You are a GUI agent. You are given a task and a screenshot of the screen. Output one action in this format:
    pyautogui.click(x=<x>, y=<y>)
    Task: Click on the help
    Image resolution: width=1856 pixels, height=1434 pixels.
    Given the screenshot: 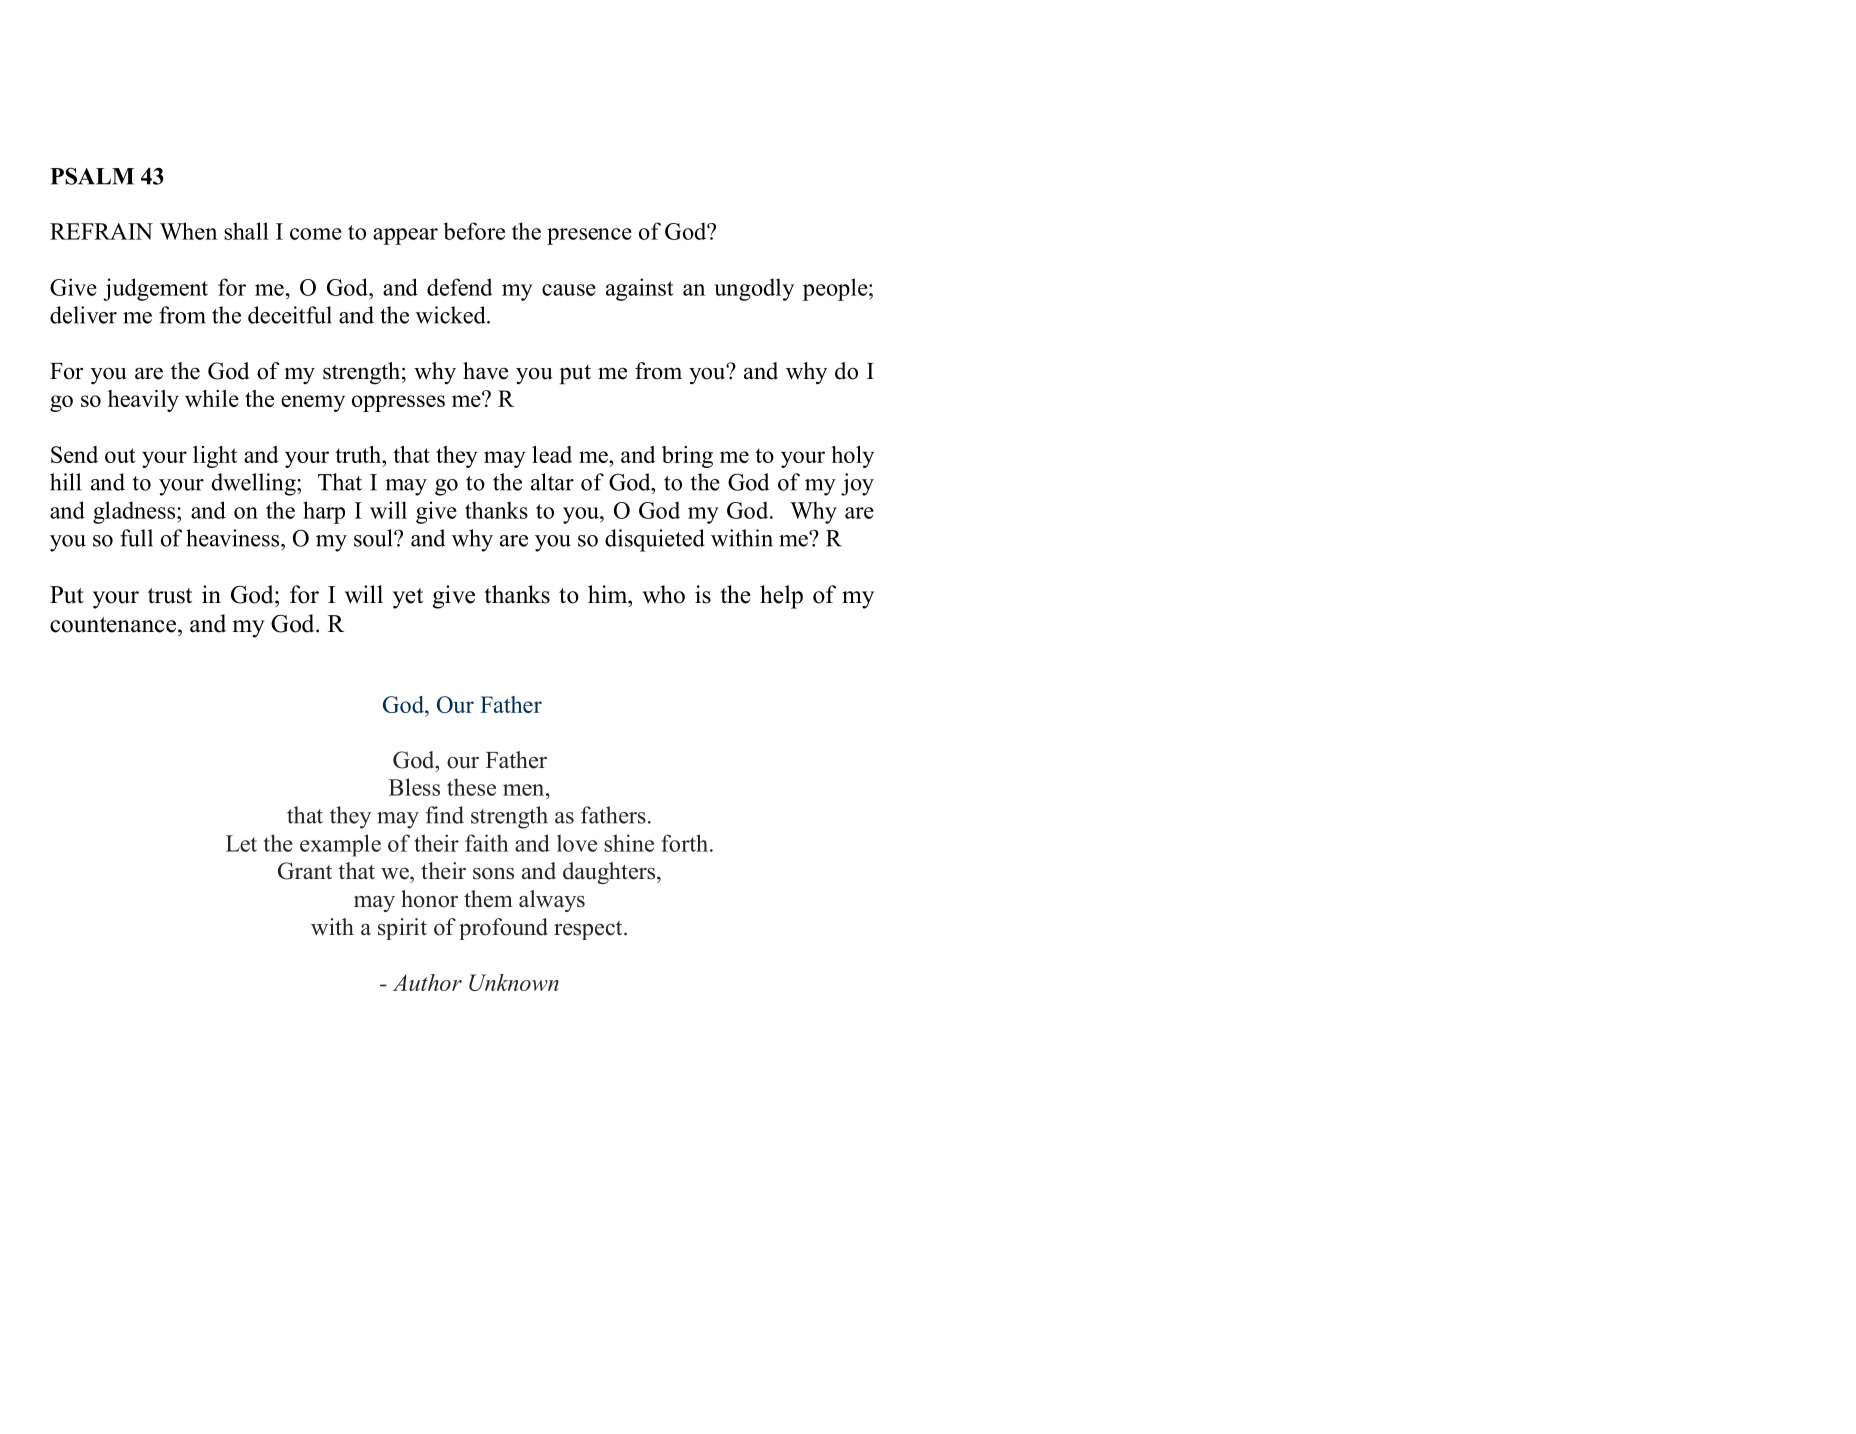 What is the action you would take?
    pyautogui.click(x=781, y=597)
